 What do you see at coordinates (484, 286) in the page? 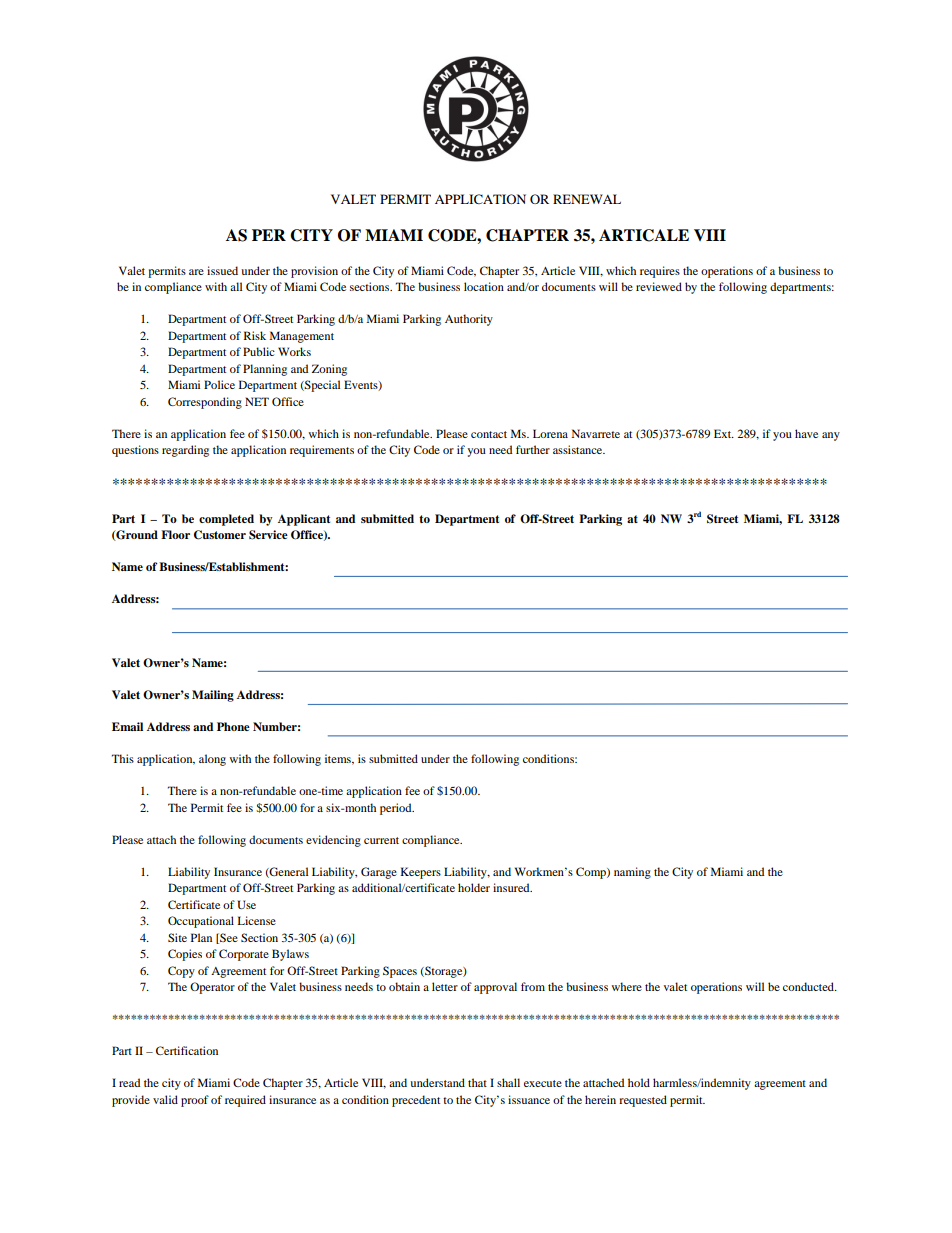
I see `location` at bounding box center [484, 286].
